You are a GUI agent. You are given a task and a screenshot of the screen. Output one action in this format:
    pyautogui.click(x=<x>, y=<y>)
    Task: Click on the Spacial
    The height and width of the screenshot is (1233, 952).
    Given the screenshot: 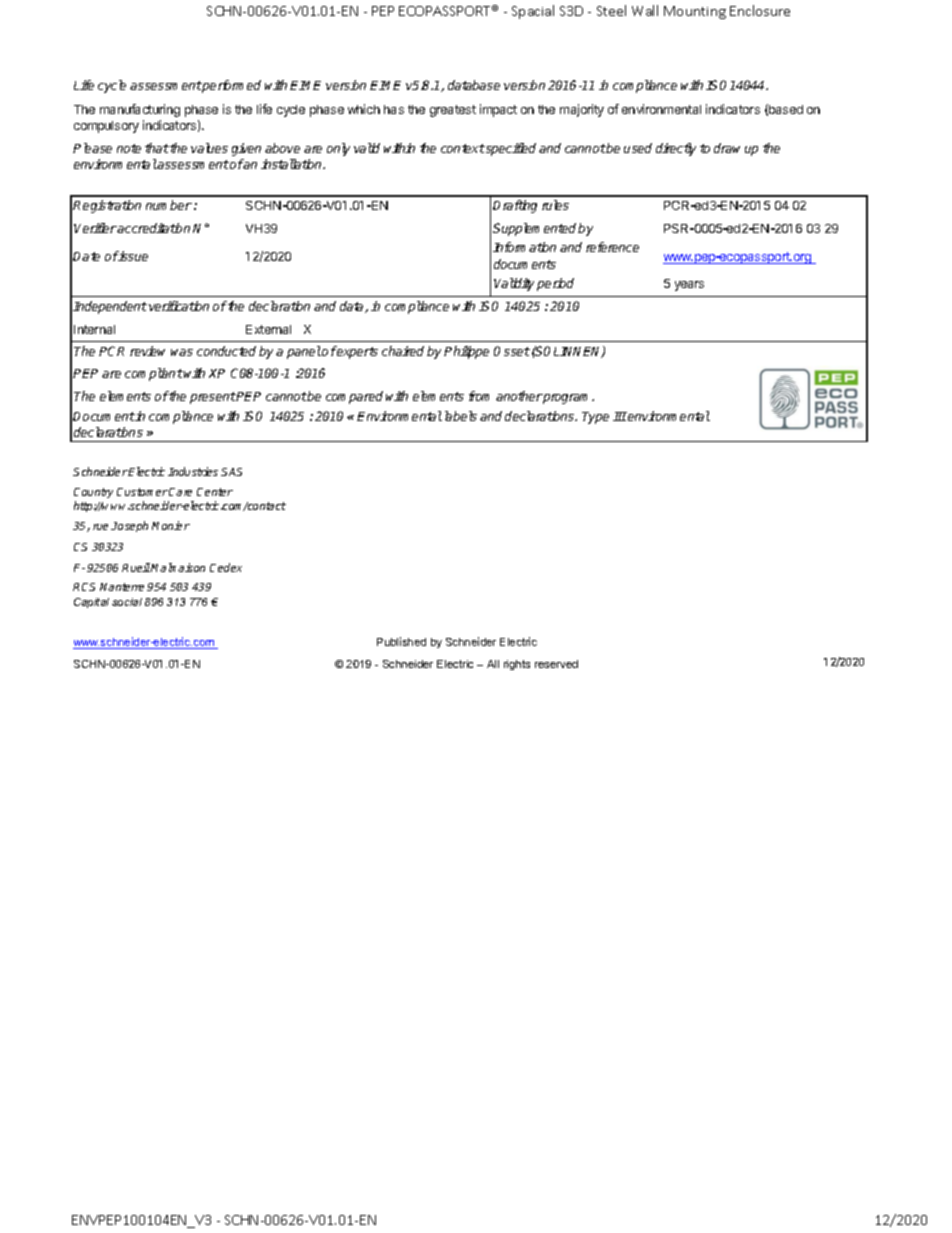 What is the action you would take?
    pyautogui.click(x=533, y=12)
